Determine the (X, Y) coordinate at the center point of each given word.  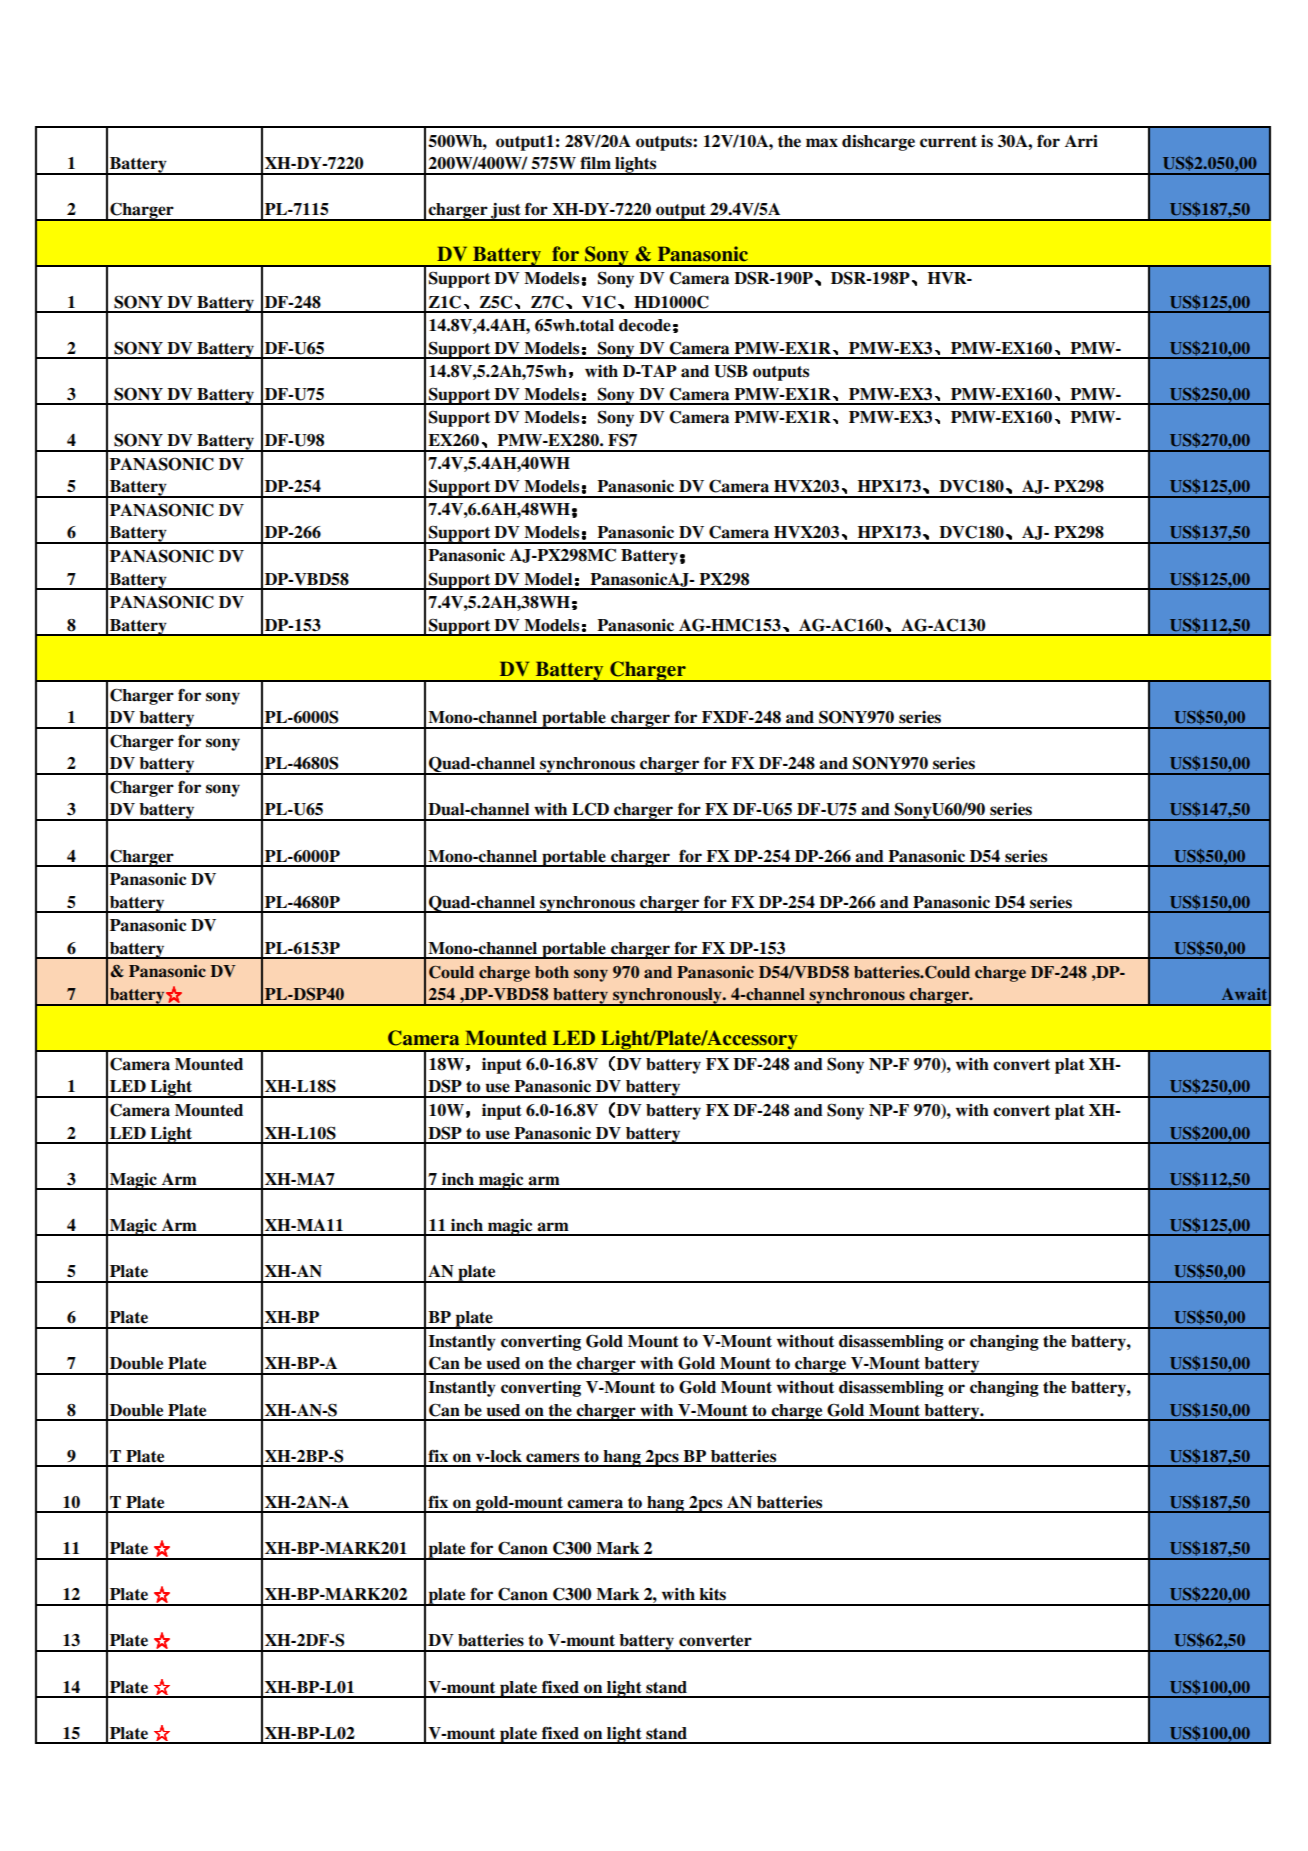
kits (713, 1594)
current (948, 142)
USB (731, 371)
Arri (1081, 141)
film (595, 162)
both (552, 972)
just (506, 212)
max (822, 143)
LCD (590, 809)
